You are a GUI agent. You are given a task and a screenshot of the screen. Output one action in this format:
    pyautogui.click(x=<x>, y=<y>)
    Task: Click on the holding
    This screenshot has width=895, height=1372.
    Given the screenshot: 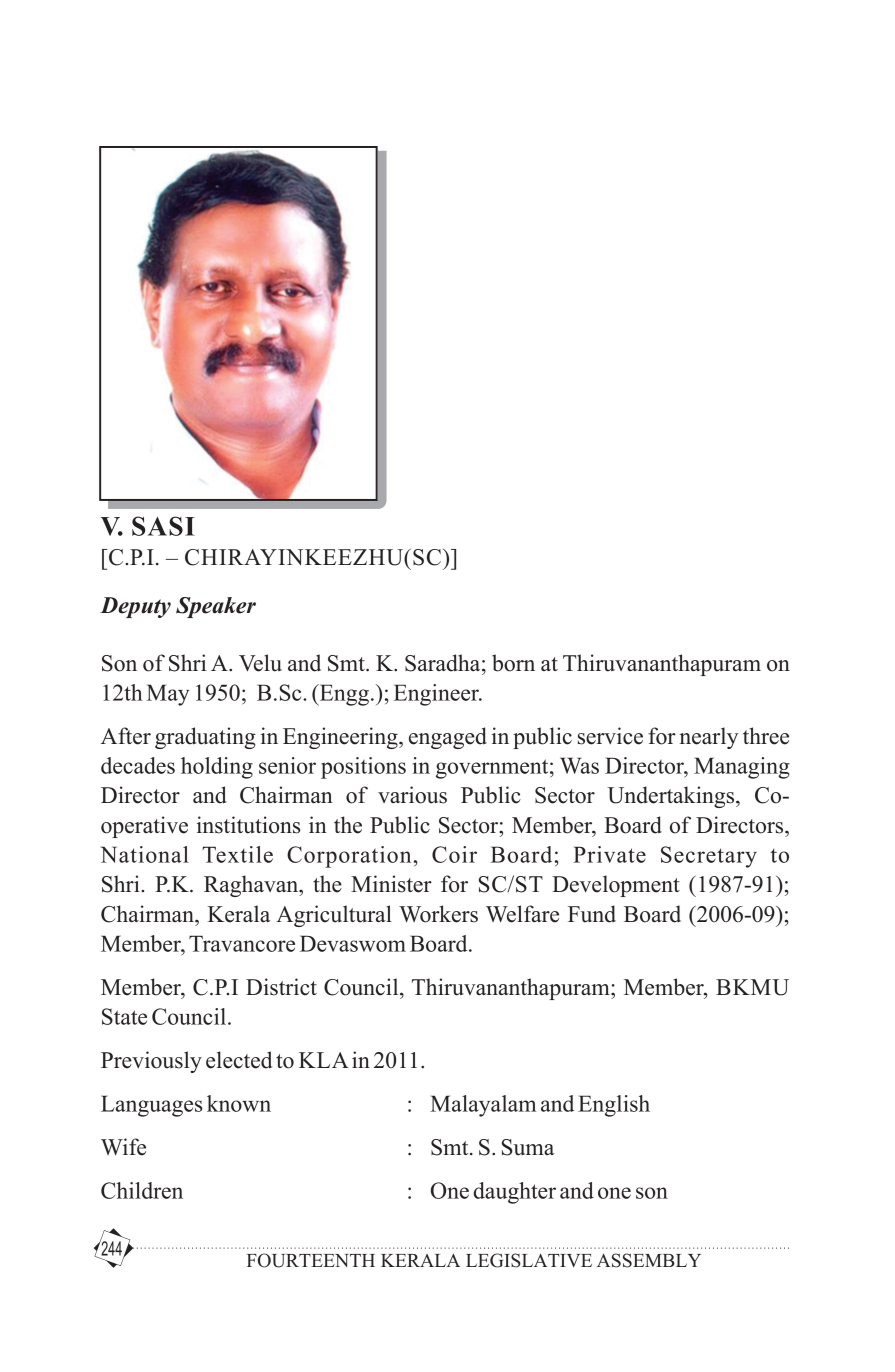 What is the action you would take?
    pyautogui.click(x=217, y=768)
